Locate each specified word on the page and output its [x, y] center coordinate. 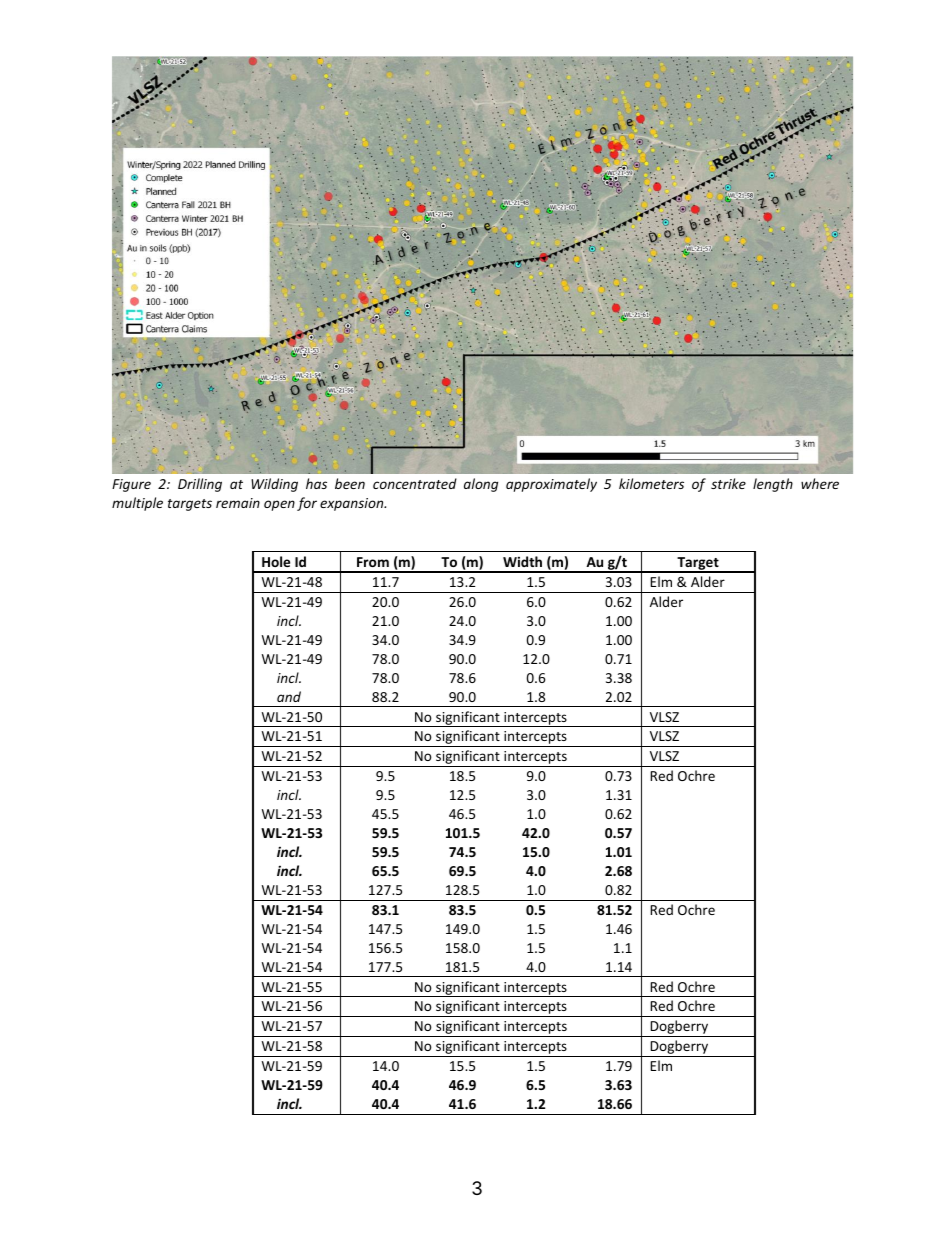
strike [728, 483]
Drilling [200, 485]
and [289, 696]
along [481, 485]
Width [522, 561]
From [373, 562]
